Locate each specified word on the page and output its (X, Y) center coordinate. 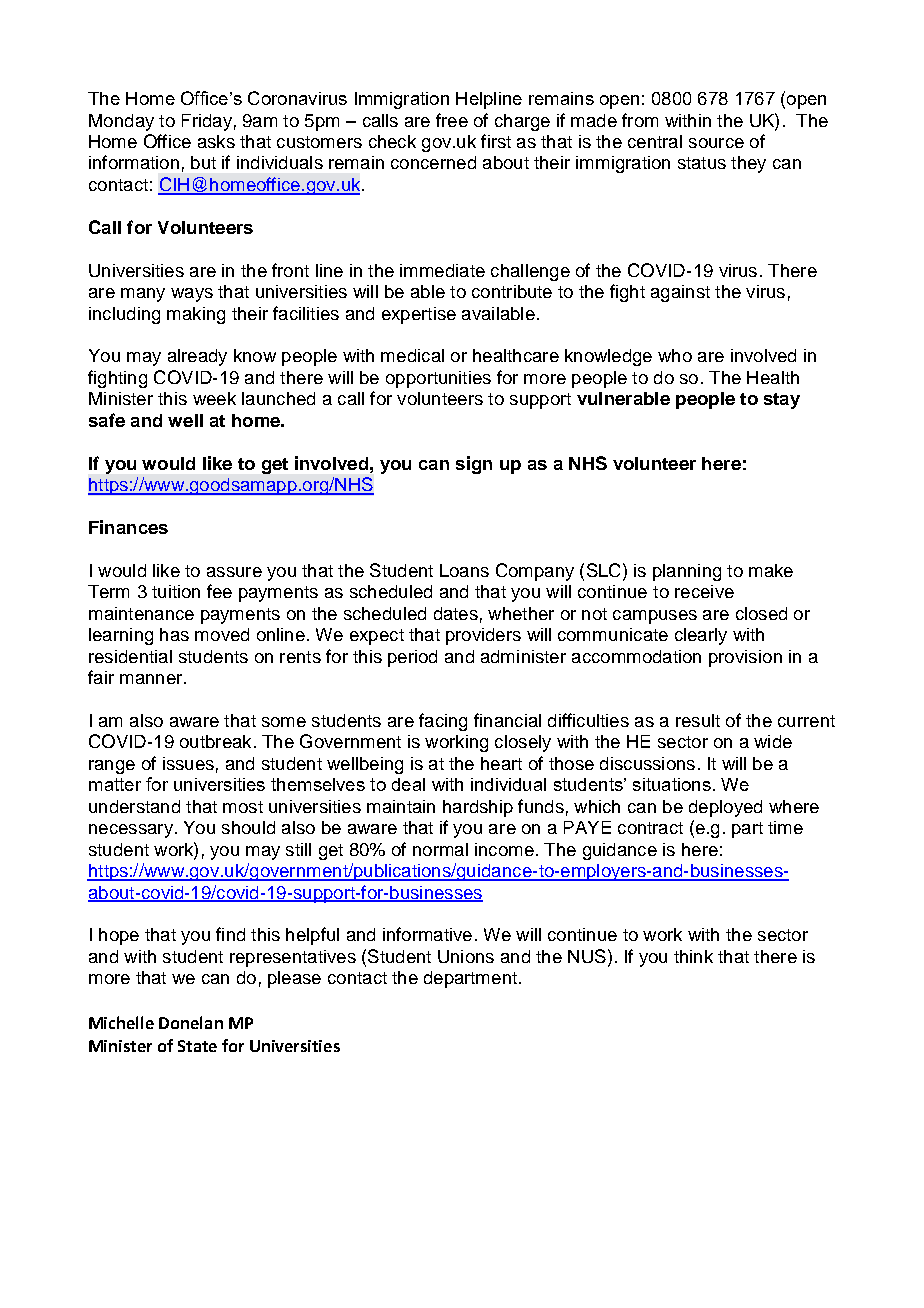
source (716, 143)
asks (216, 141)
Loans (464, 570)
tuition (176, 591)
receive (704, 591)
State (197, 1046)
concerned (433, 162)
